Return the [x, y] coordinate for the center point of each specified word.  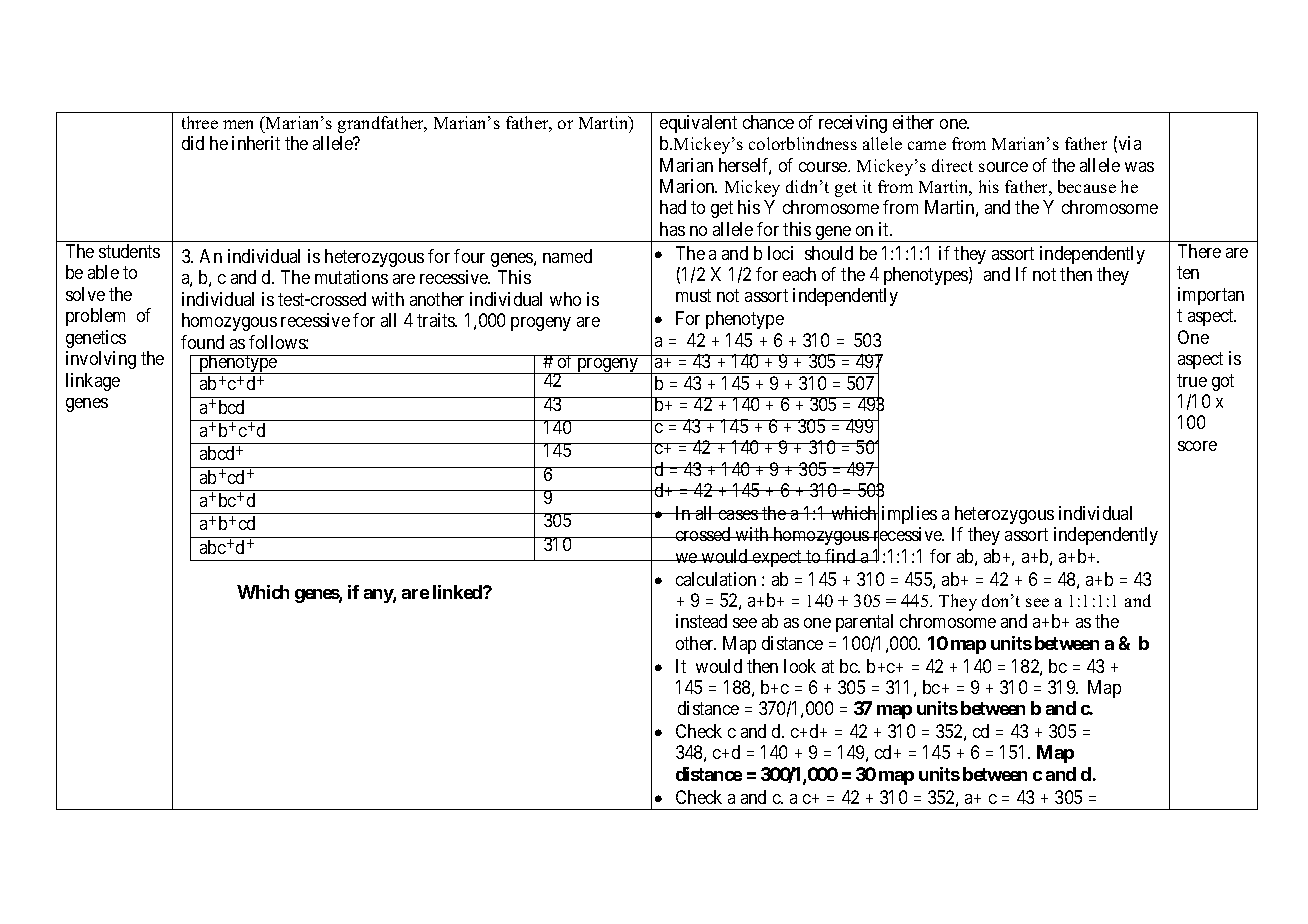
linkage [93, 382]
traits [437, 320]
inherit [256, 143]
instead [701, 621]
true [1192, 380]
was [1139, 167]
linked [458, 592]
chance [768, 122]
